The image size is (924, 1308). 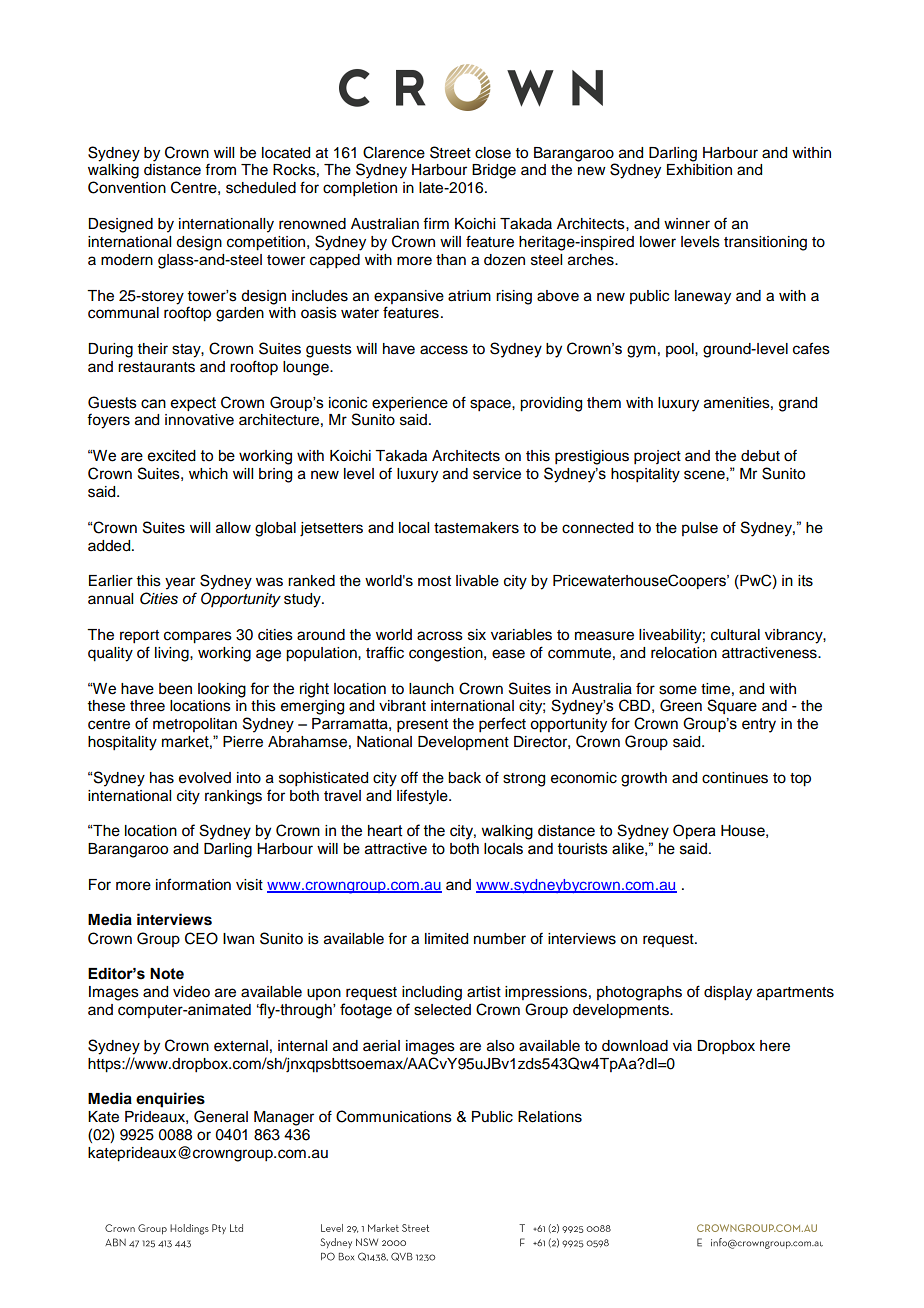 What do you see at coordinates (193, 404) in the page?
I see `expect` at bounding box center [193, 404].
